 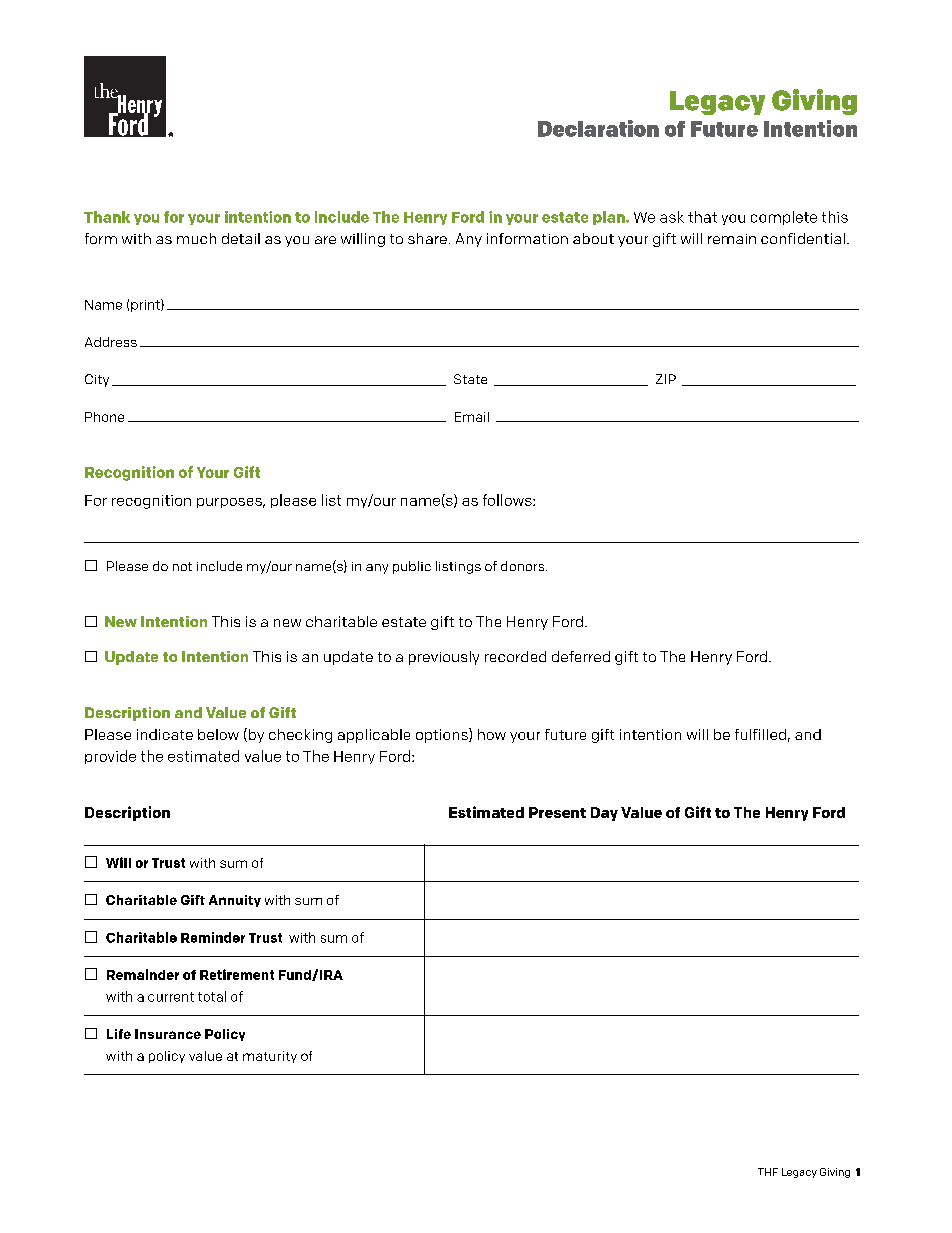 What do you see at coordinates (182, 566) in the page?
I see `not` at bounding box center [182, 566].
